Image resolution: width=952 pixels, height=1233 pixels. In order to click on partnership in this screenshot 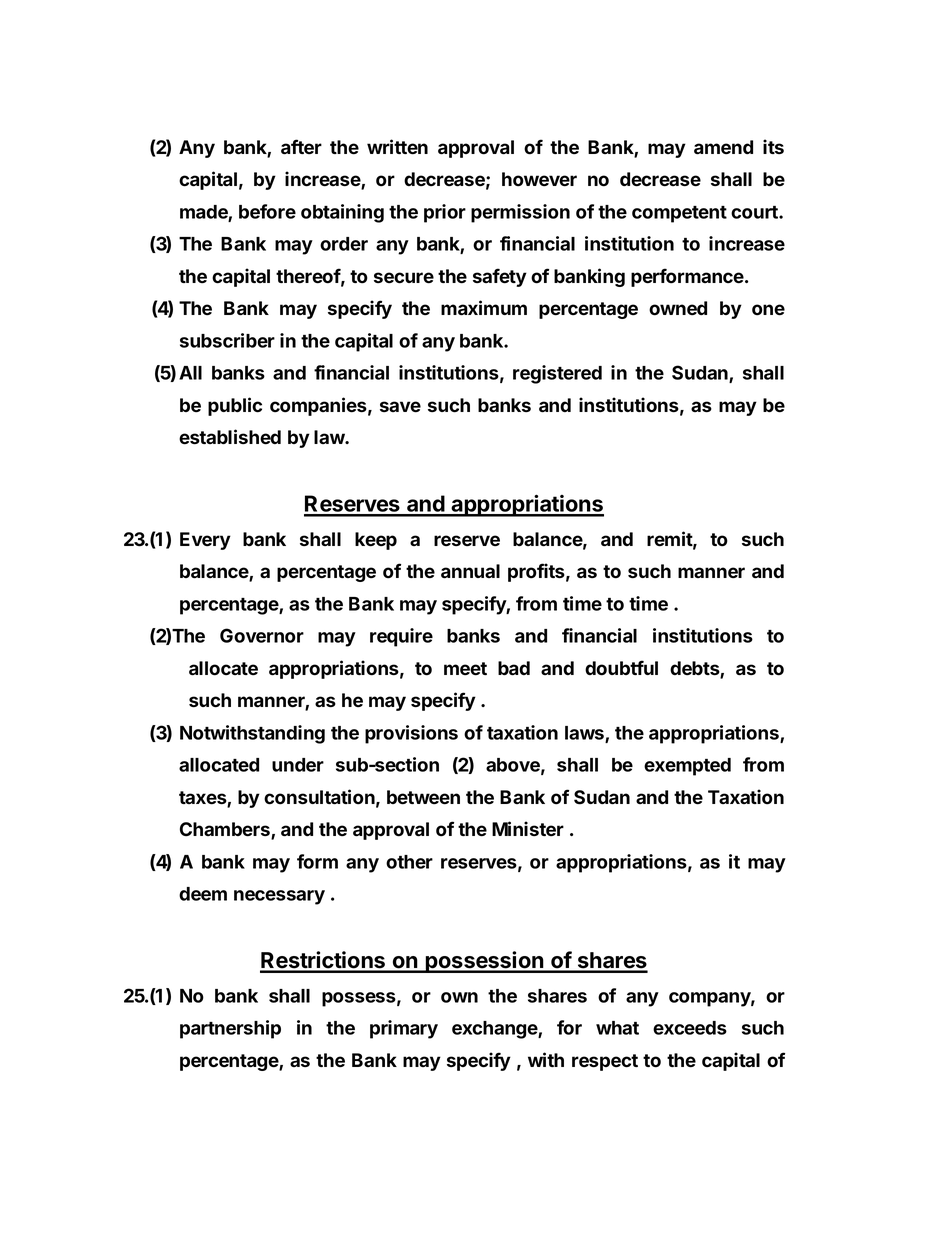, I will do `click(230, 1029)`.
